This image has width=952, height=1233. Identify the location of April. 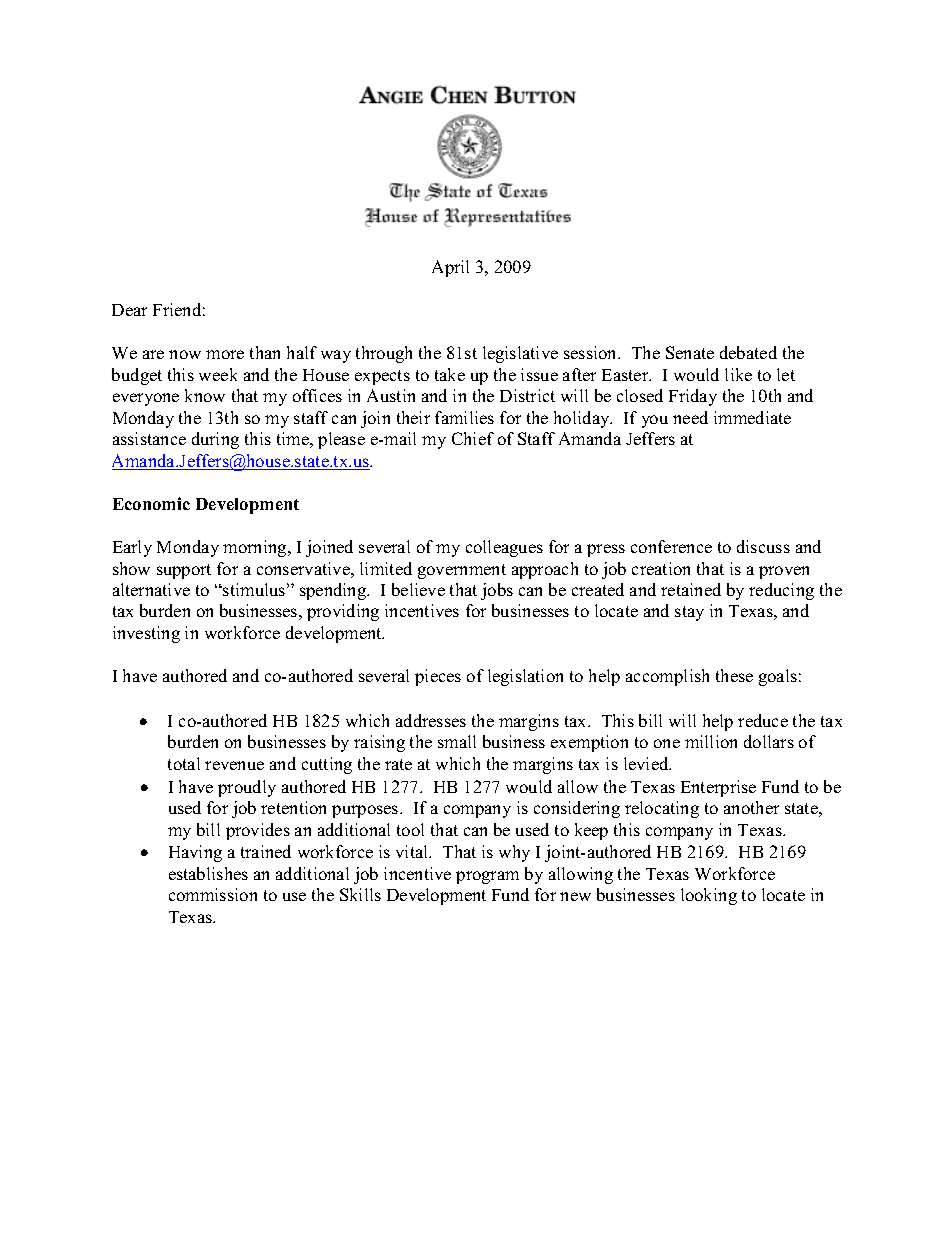
(450, 268).
